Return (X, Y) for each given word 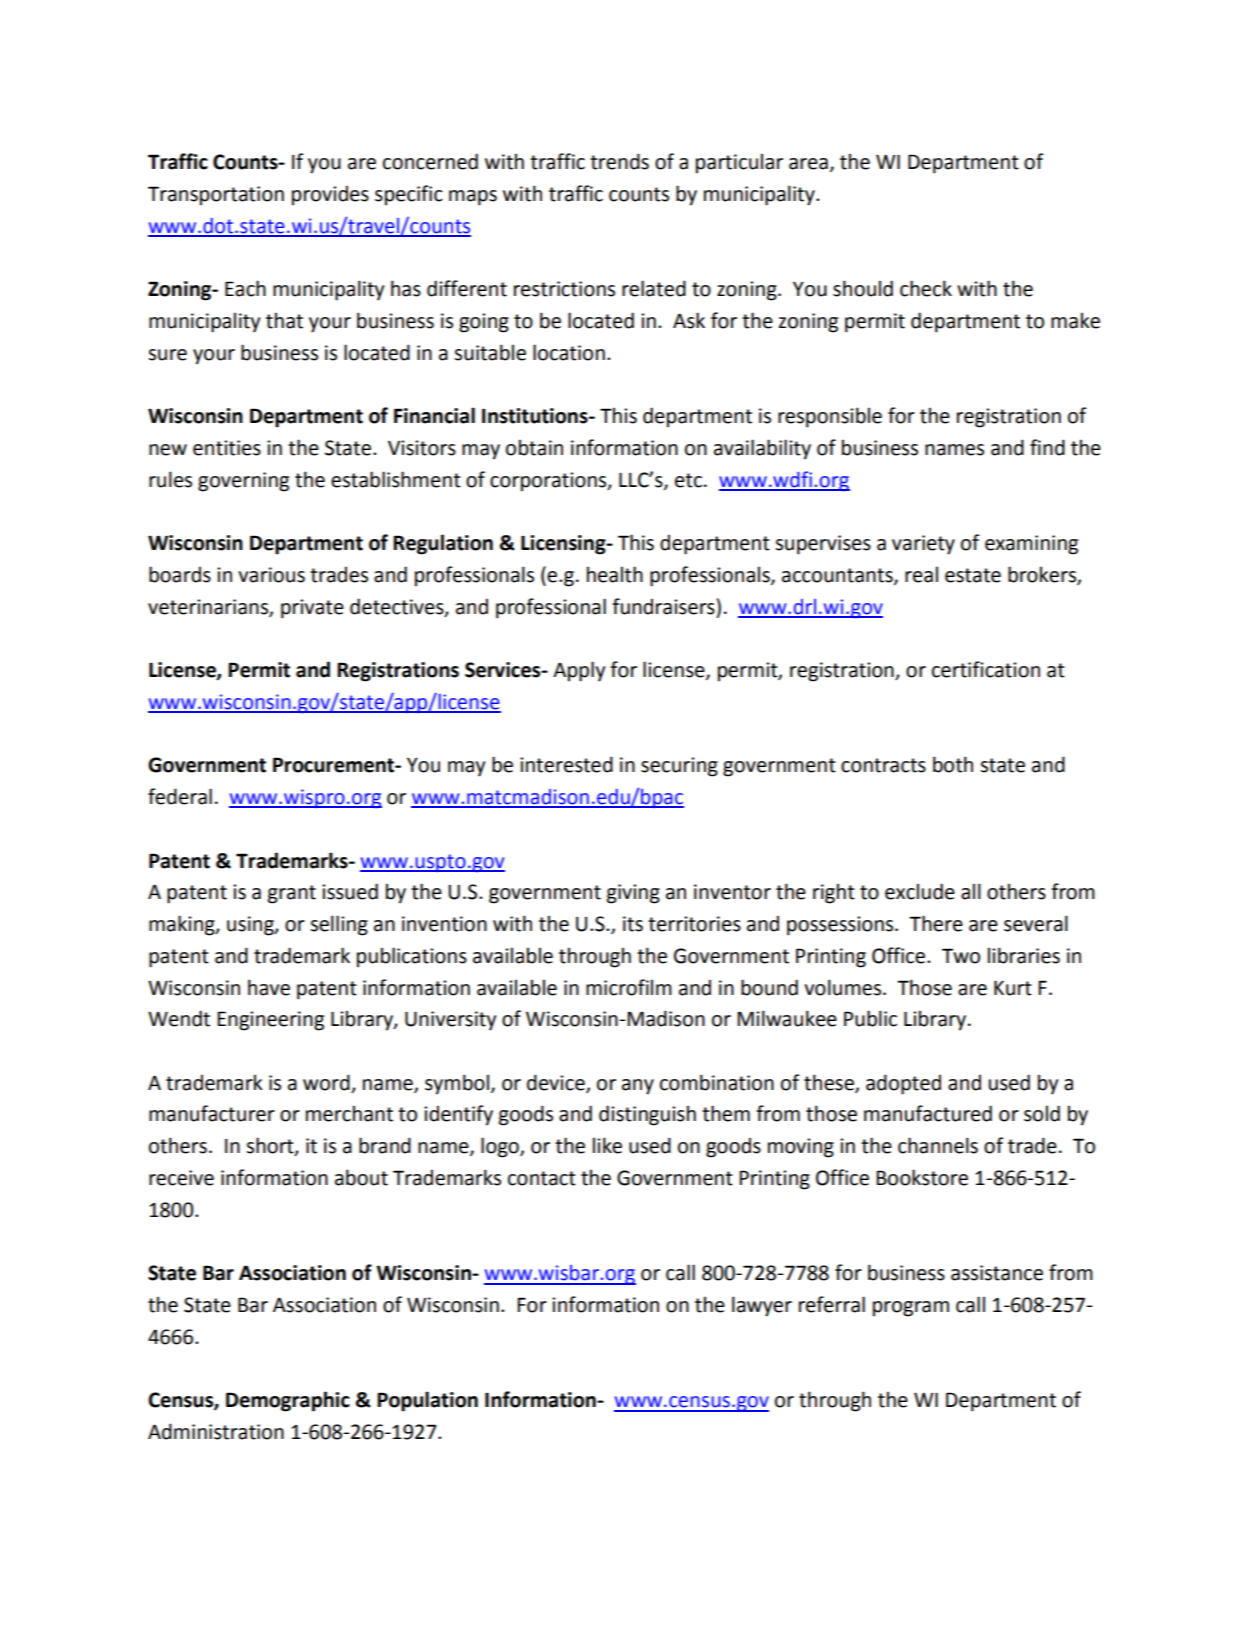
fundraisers (663, 606)
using (251, 926)
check (926, 288)
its (633, 924)
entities (227, 448)
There (936, 923)
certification (986, 669)
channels (938, 1145)
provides (330, 195)
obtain (534, 447)
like (607, 1145)
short (271, 1146)
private (312, 609)
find (1047, 447)
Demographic (288, 1401)
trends (619, 161)
